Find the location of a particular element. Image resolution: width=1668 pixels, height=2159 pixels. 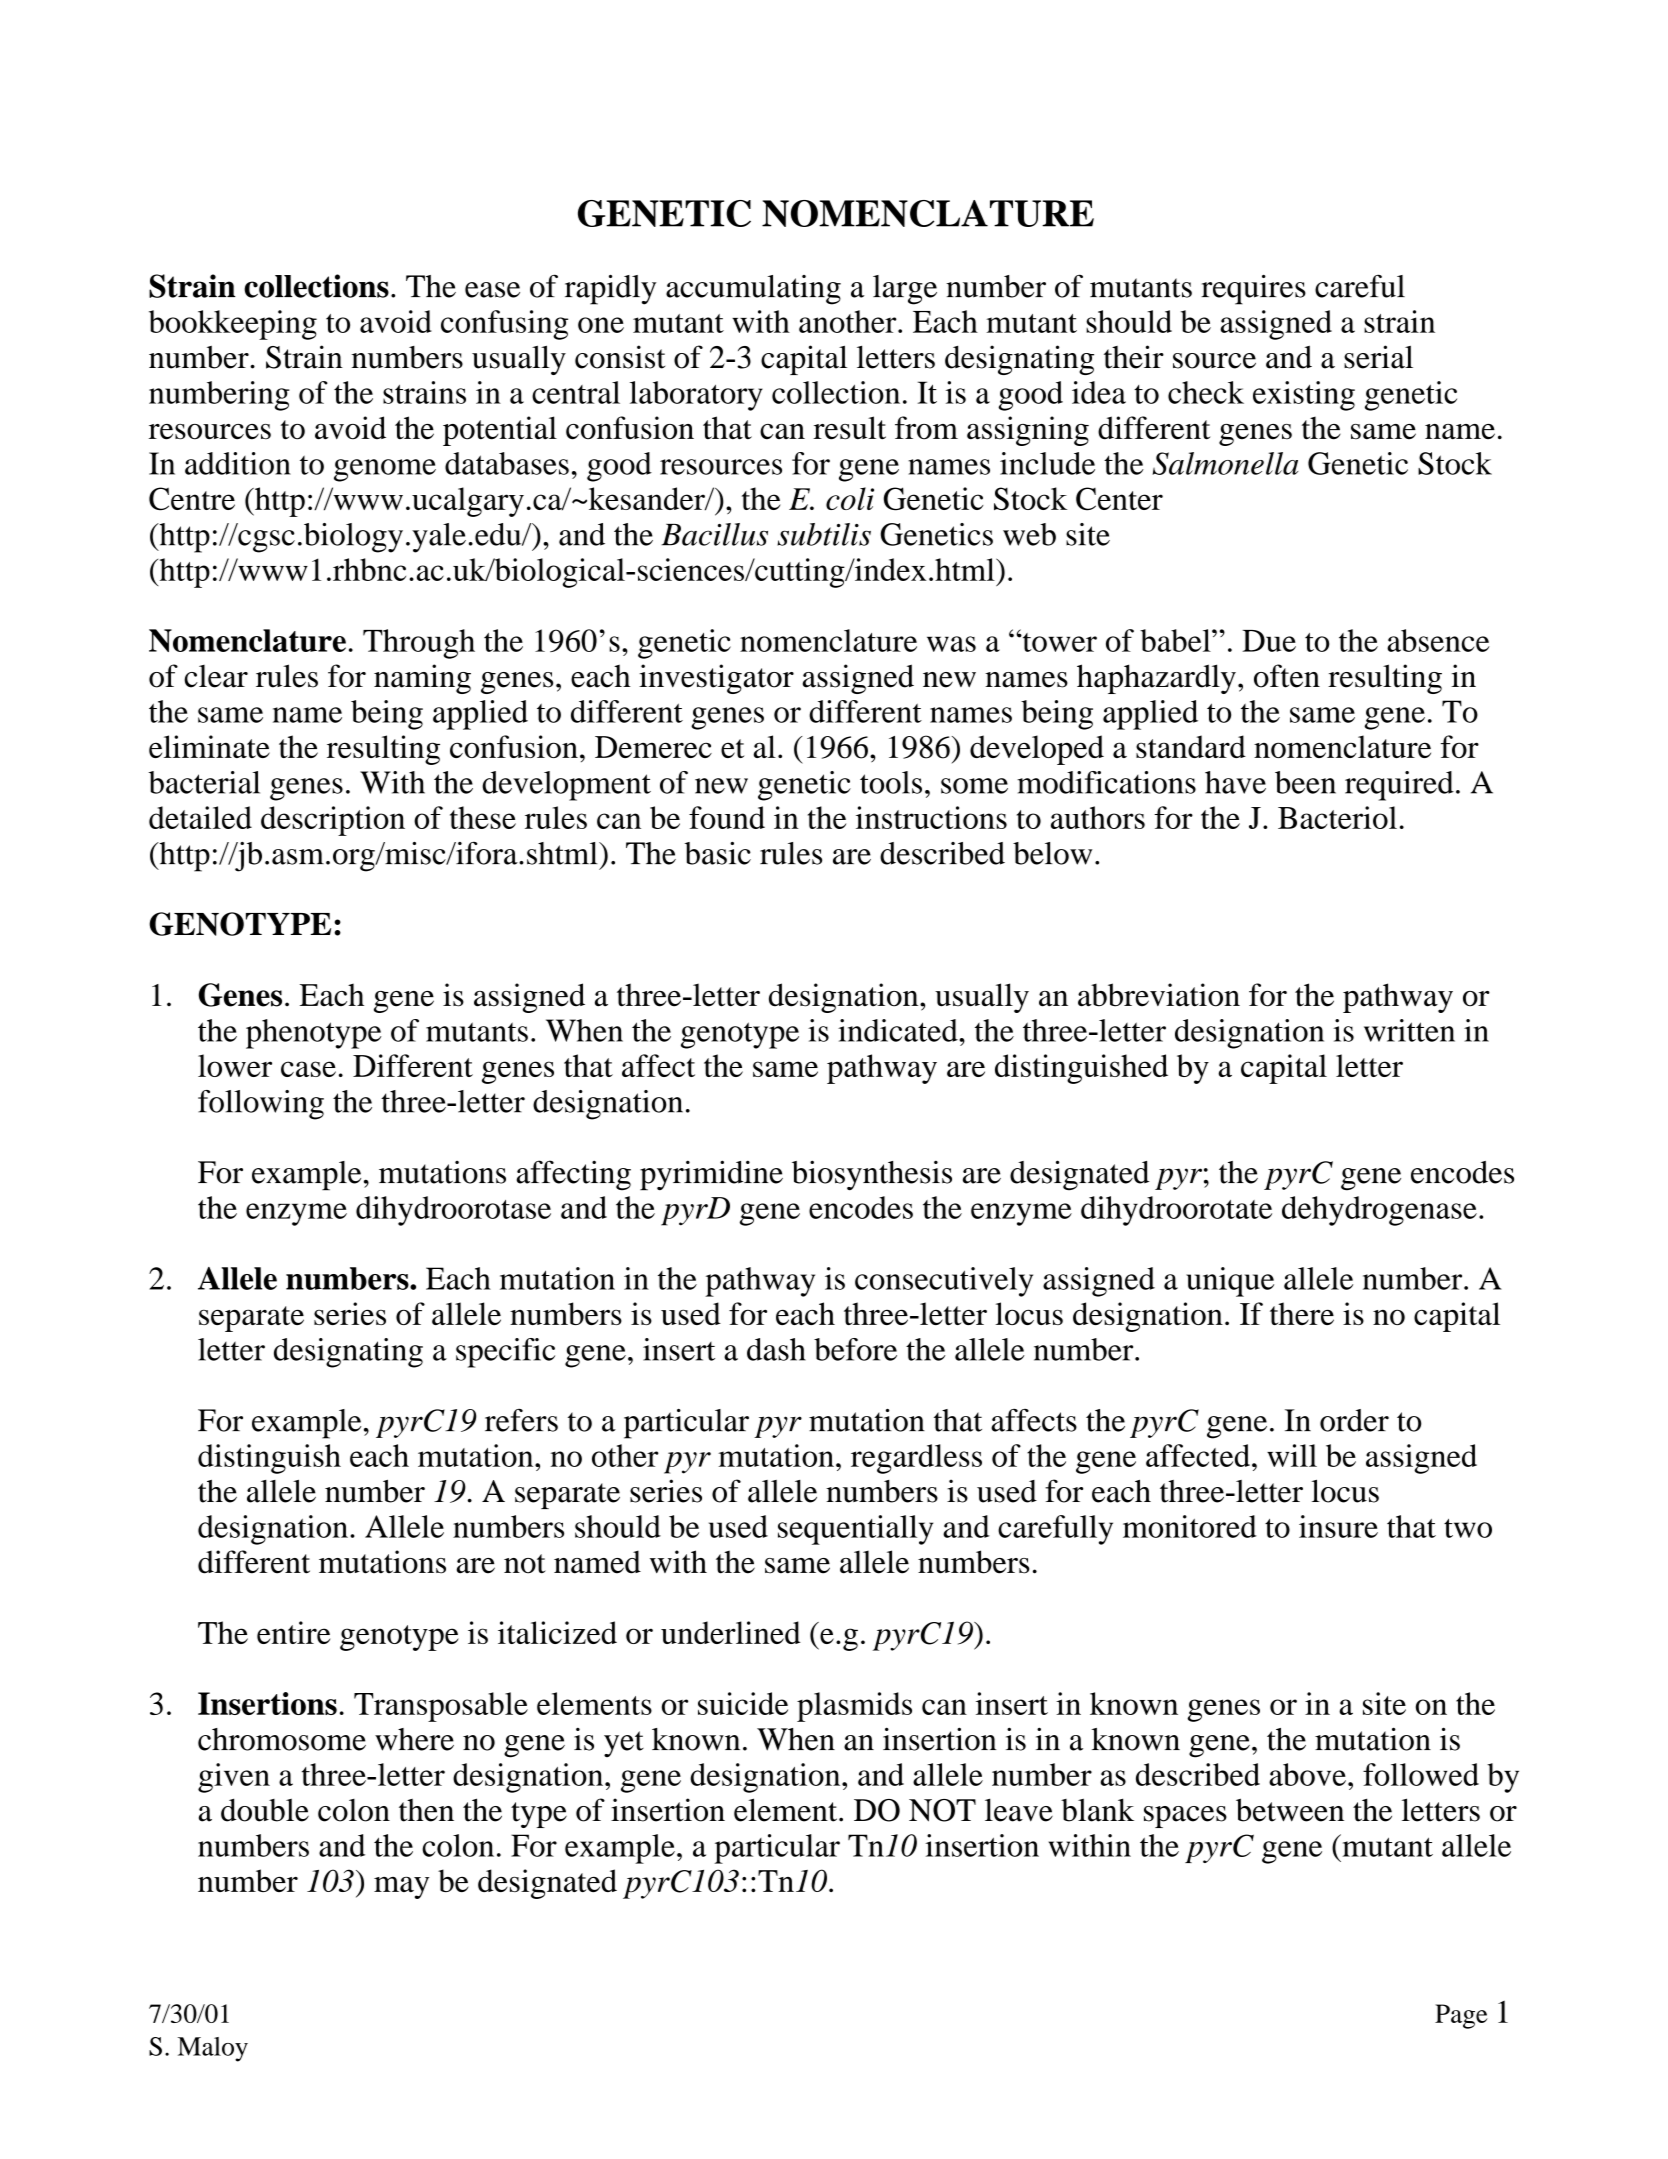

bookkeeping is located at coordinates (233, 325).
